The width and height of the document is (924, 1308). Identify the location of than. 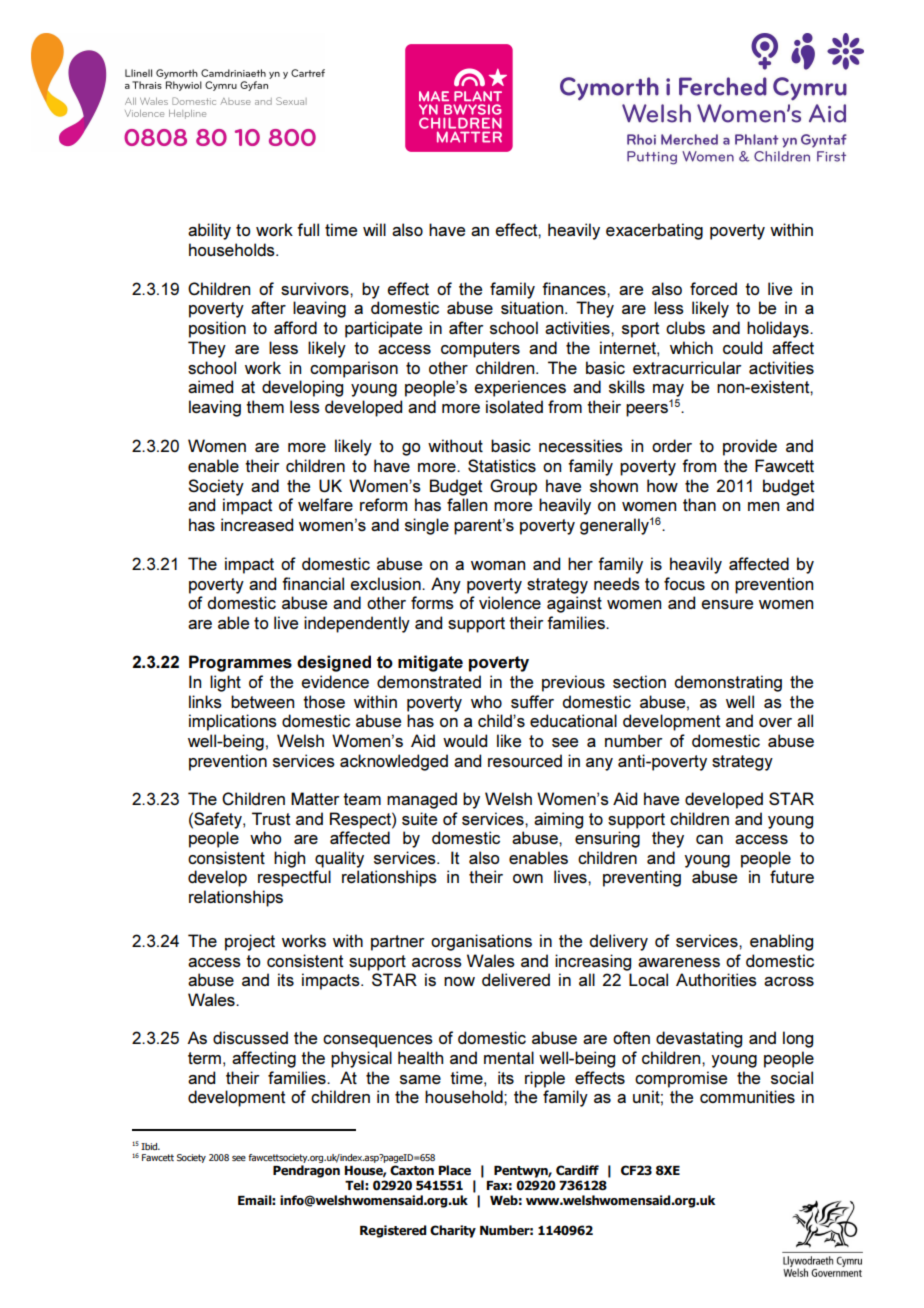
(699, 504).
